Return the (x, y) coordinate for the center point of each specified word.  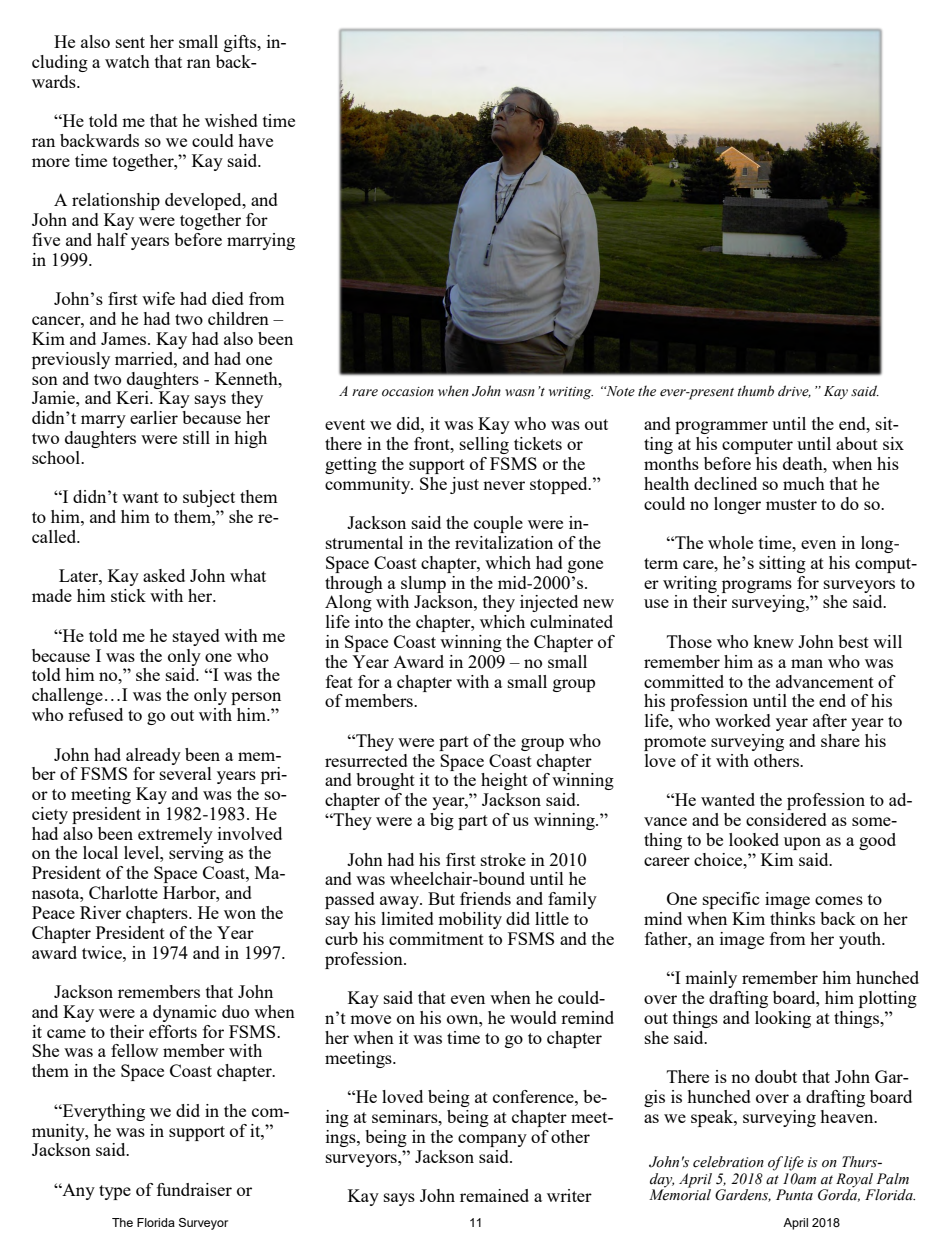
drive (794, 391)
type (115, 1192)
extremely (175, 835)
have (255, 140)
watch (127, 61)
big (442, 821)
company (492, 1140)
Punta (794, 1194)
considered (786, 819)
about (857, 443)
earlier (154, 417)
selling (484, 445)
